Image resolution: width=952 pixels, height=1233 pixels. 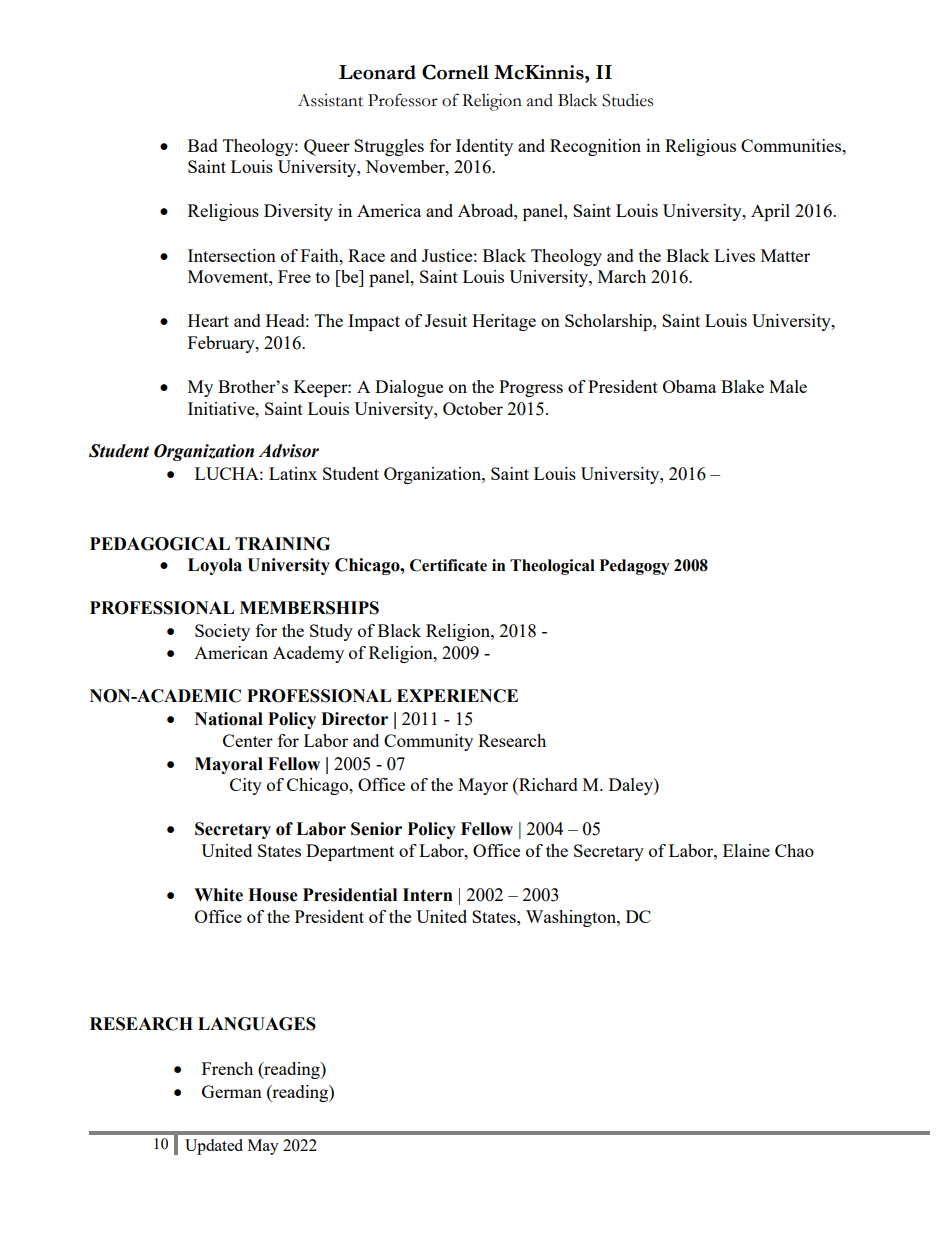 What do you see at coordinates (746, 850) in the screenshot?
I see `Elaine` at bounding box center [746, 850].
